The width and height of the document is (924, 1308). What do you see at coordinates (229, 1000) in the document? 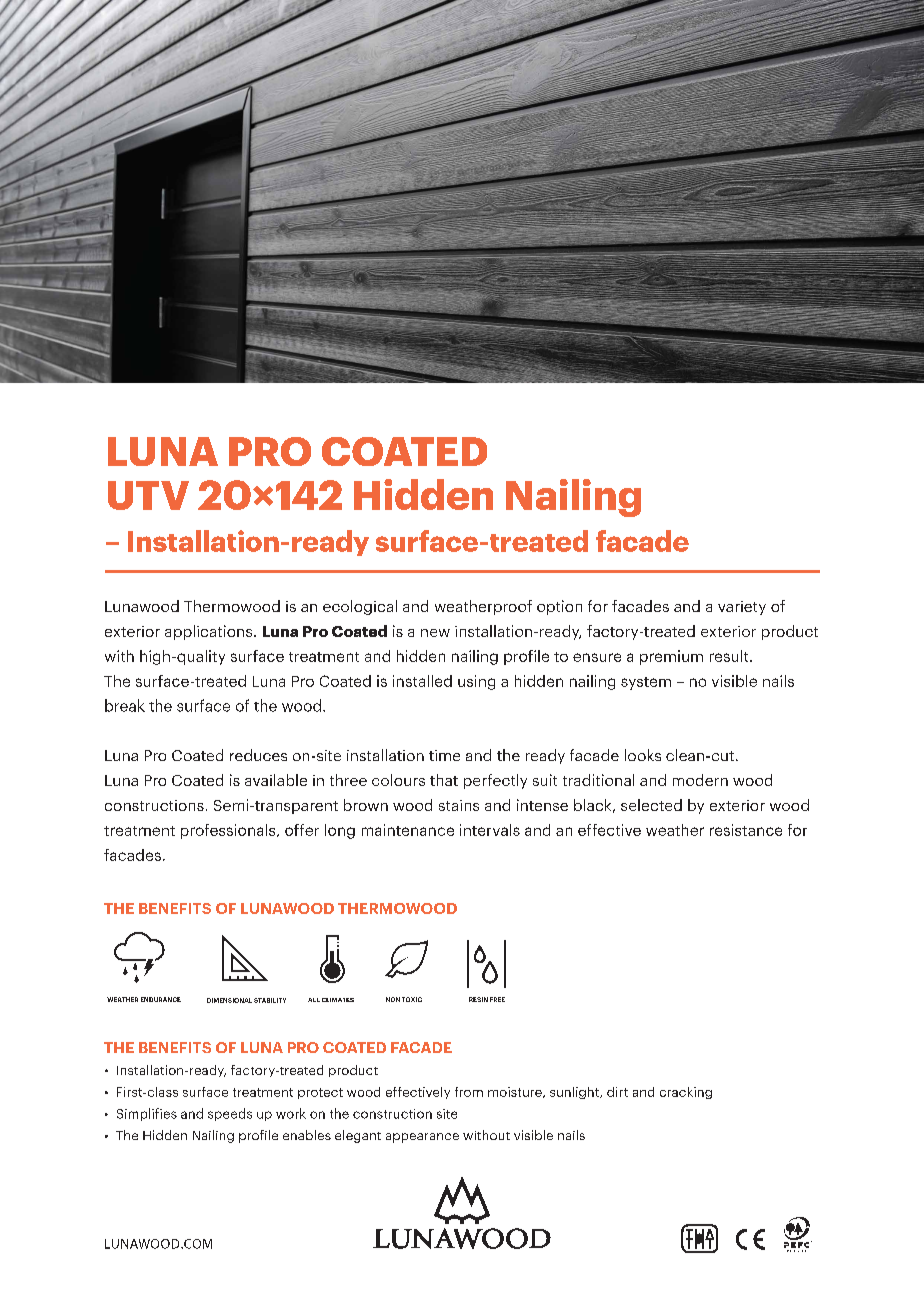
I see `DIMENSIONAL` at bounding box center [229, 1000].
